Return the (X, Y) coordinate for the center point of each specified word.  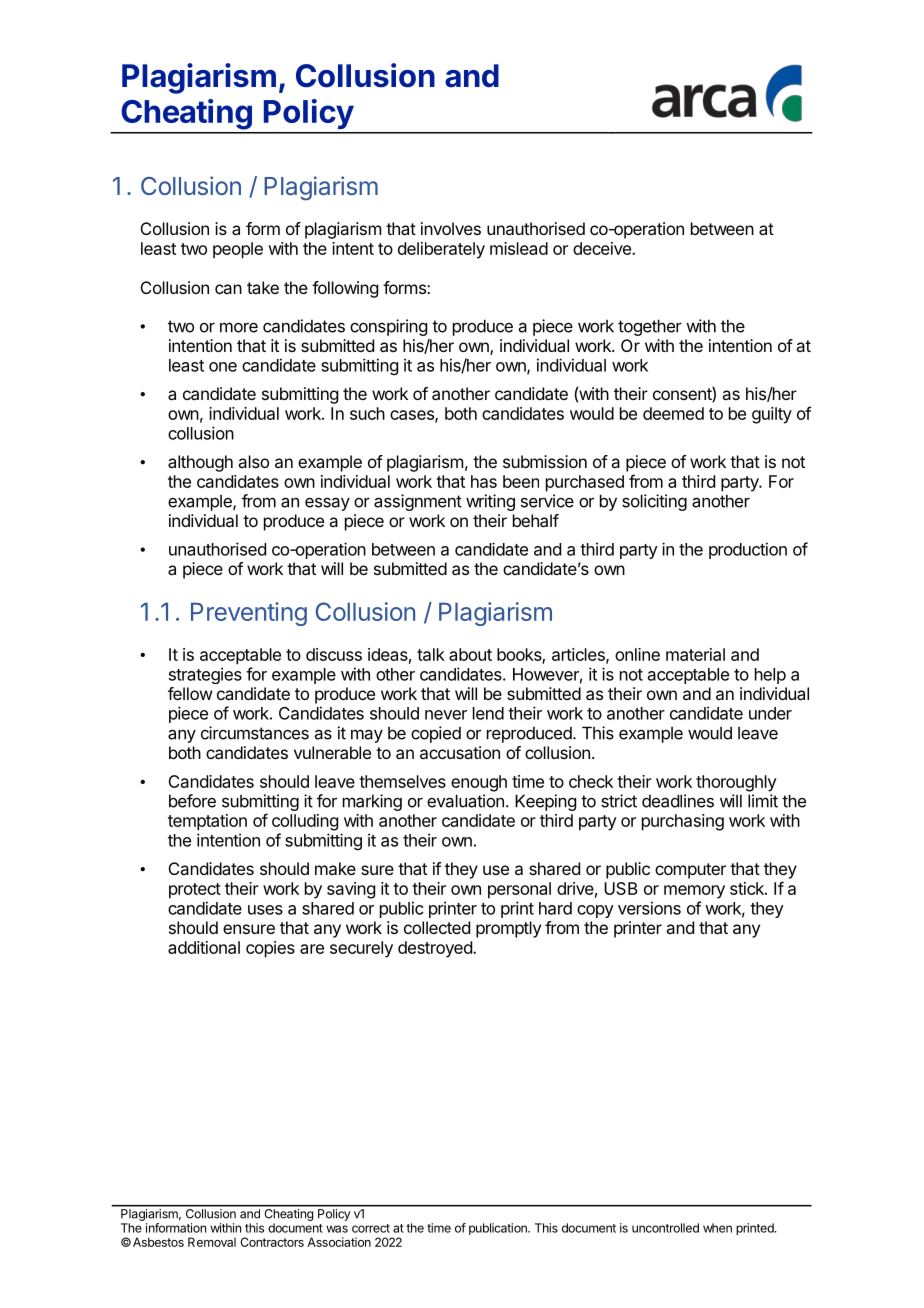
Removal (212, 1242)
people (238, 250)
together (650, 327)
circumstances (255, 733)
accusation (460, 752)
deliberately (441, 250)
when (717, 1228)
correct (371, 1228)
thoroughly (736, 783)
